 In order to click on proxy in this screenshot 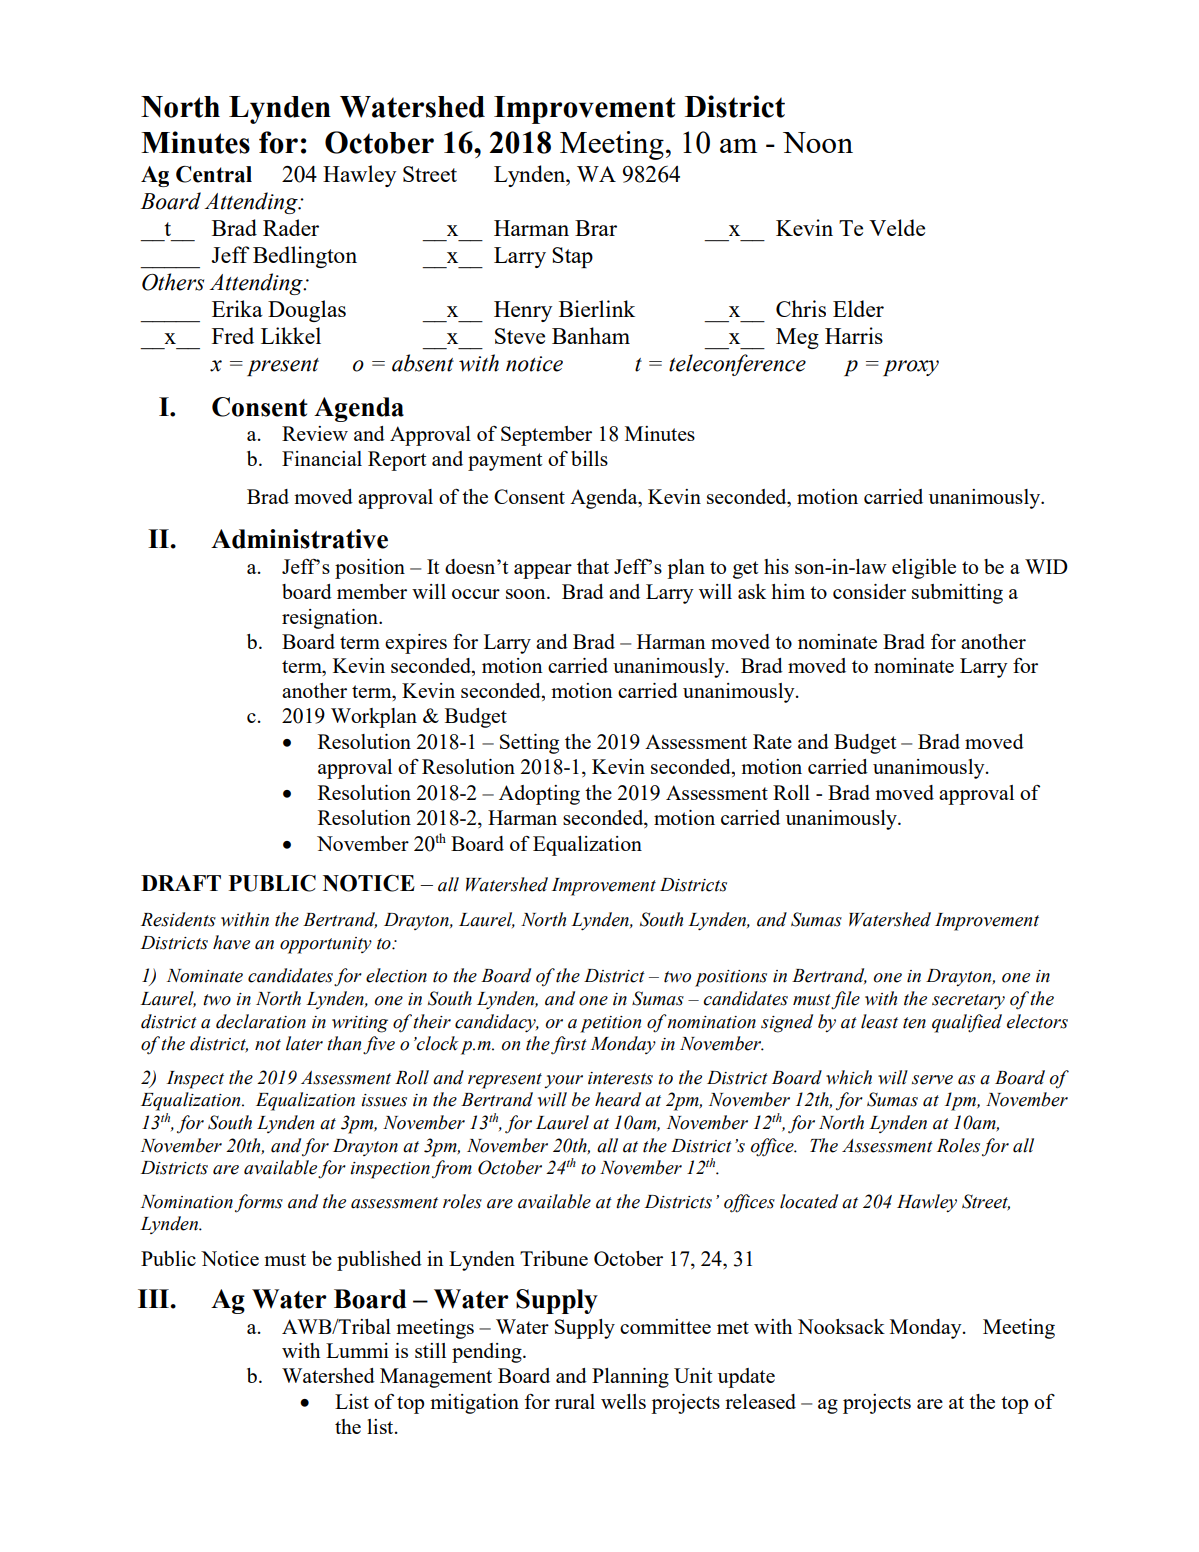, I will do `click(911, 368)`.
